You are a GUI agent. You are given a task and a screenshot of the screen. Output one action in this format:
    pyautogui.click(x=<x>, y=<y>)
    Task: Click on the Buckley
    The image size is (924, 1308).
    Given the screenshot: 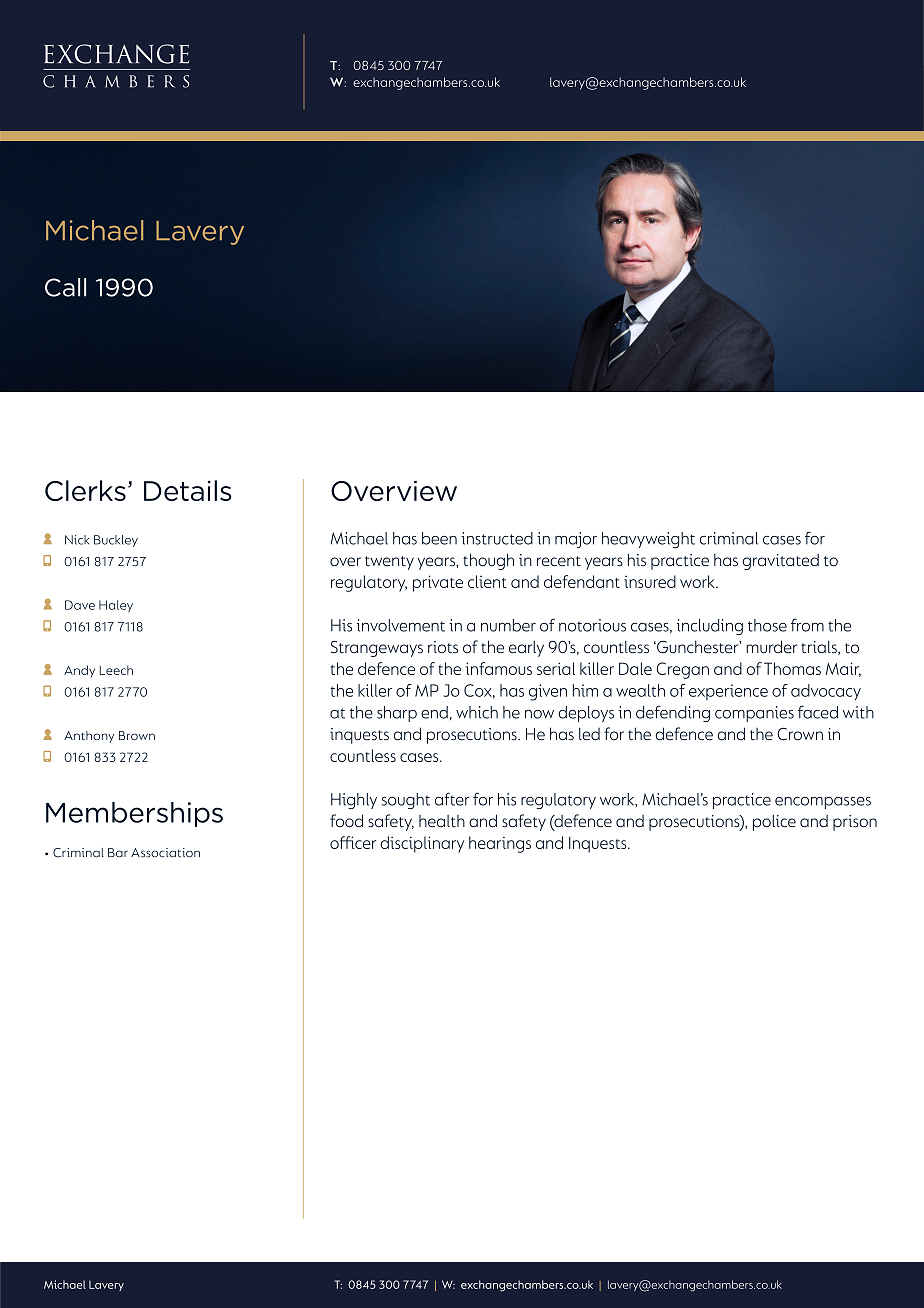 What is the action you would take?
    pyautogui.click(x=116, y=541)
